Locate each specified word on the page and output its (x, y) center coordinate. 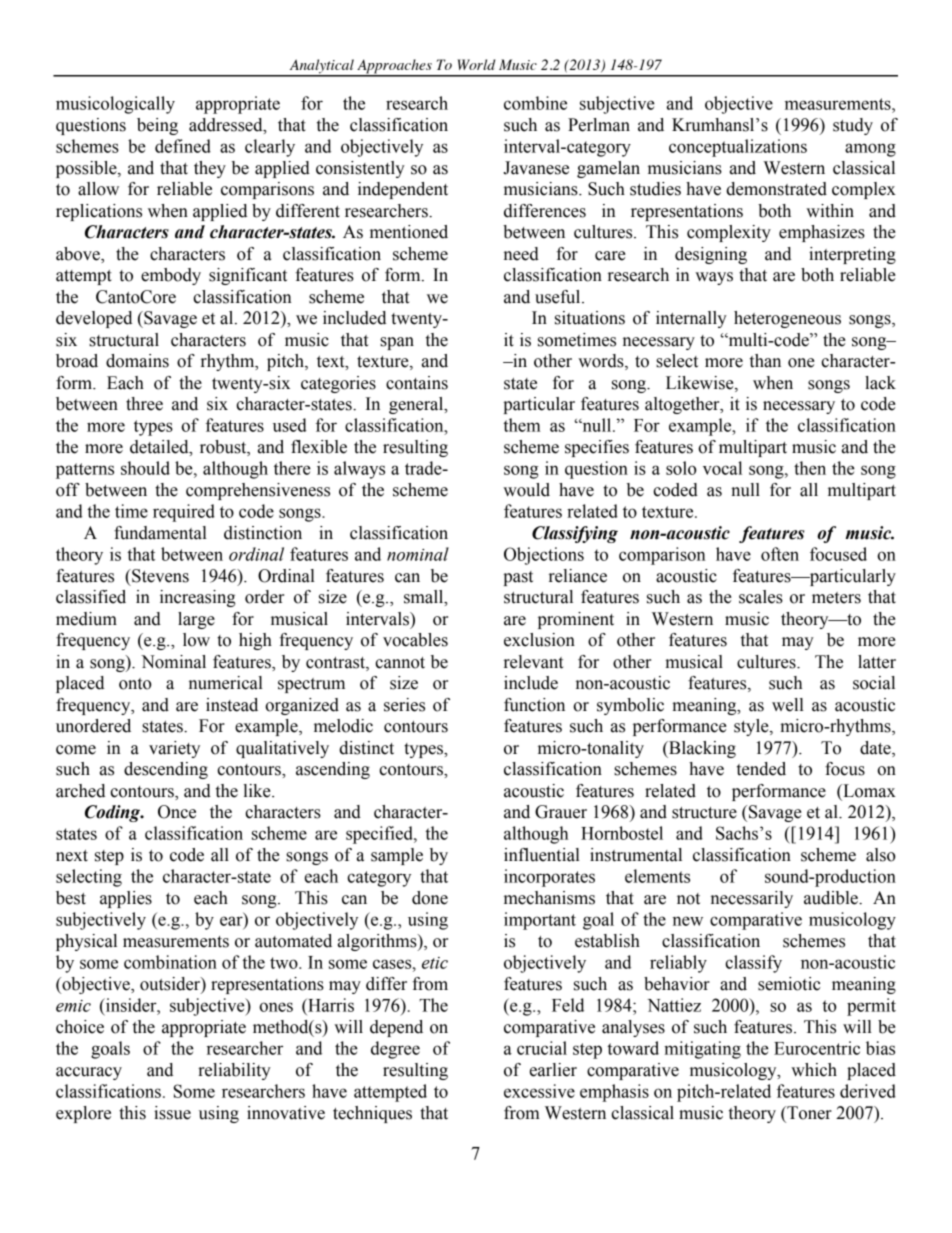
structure (704, 813)
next (72, 856)
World (476, 64)
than (765, 361)
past (518, 578)
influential (542, 855)
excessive (539, 1091)
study (853, 126)
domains (137, 361)
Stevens (159, 576)
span (397, 343)
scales (761, 597)
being (157, 126)
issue (172, 1113)
